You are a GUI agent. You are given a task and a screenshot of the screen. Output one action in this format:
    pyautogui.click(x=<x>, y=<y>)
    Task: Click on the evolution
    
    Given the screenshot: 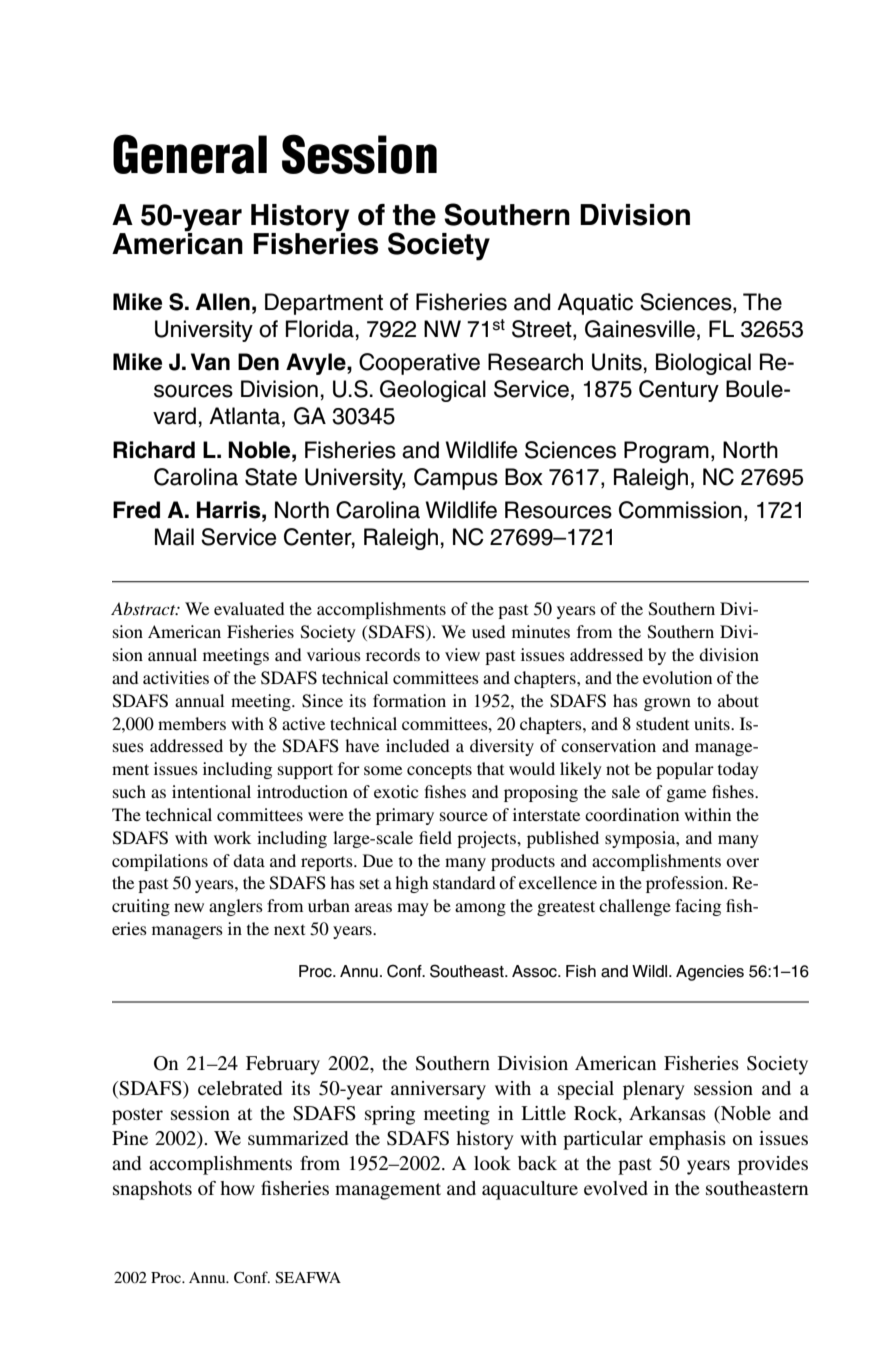 What is the action you would take?
    pyautogui.click(x=677, y=677)
